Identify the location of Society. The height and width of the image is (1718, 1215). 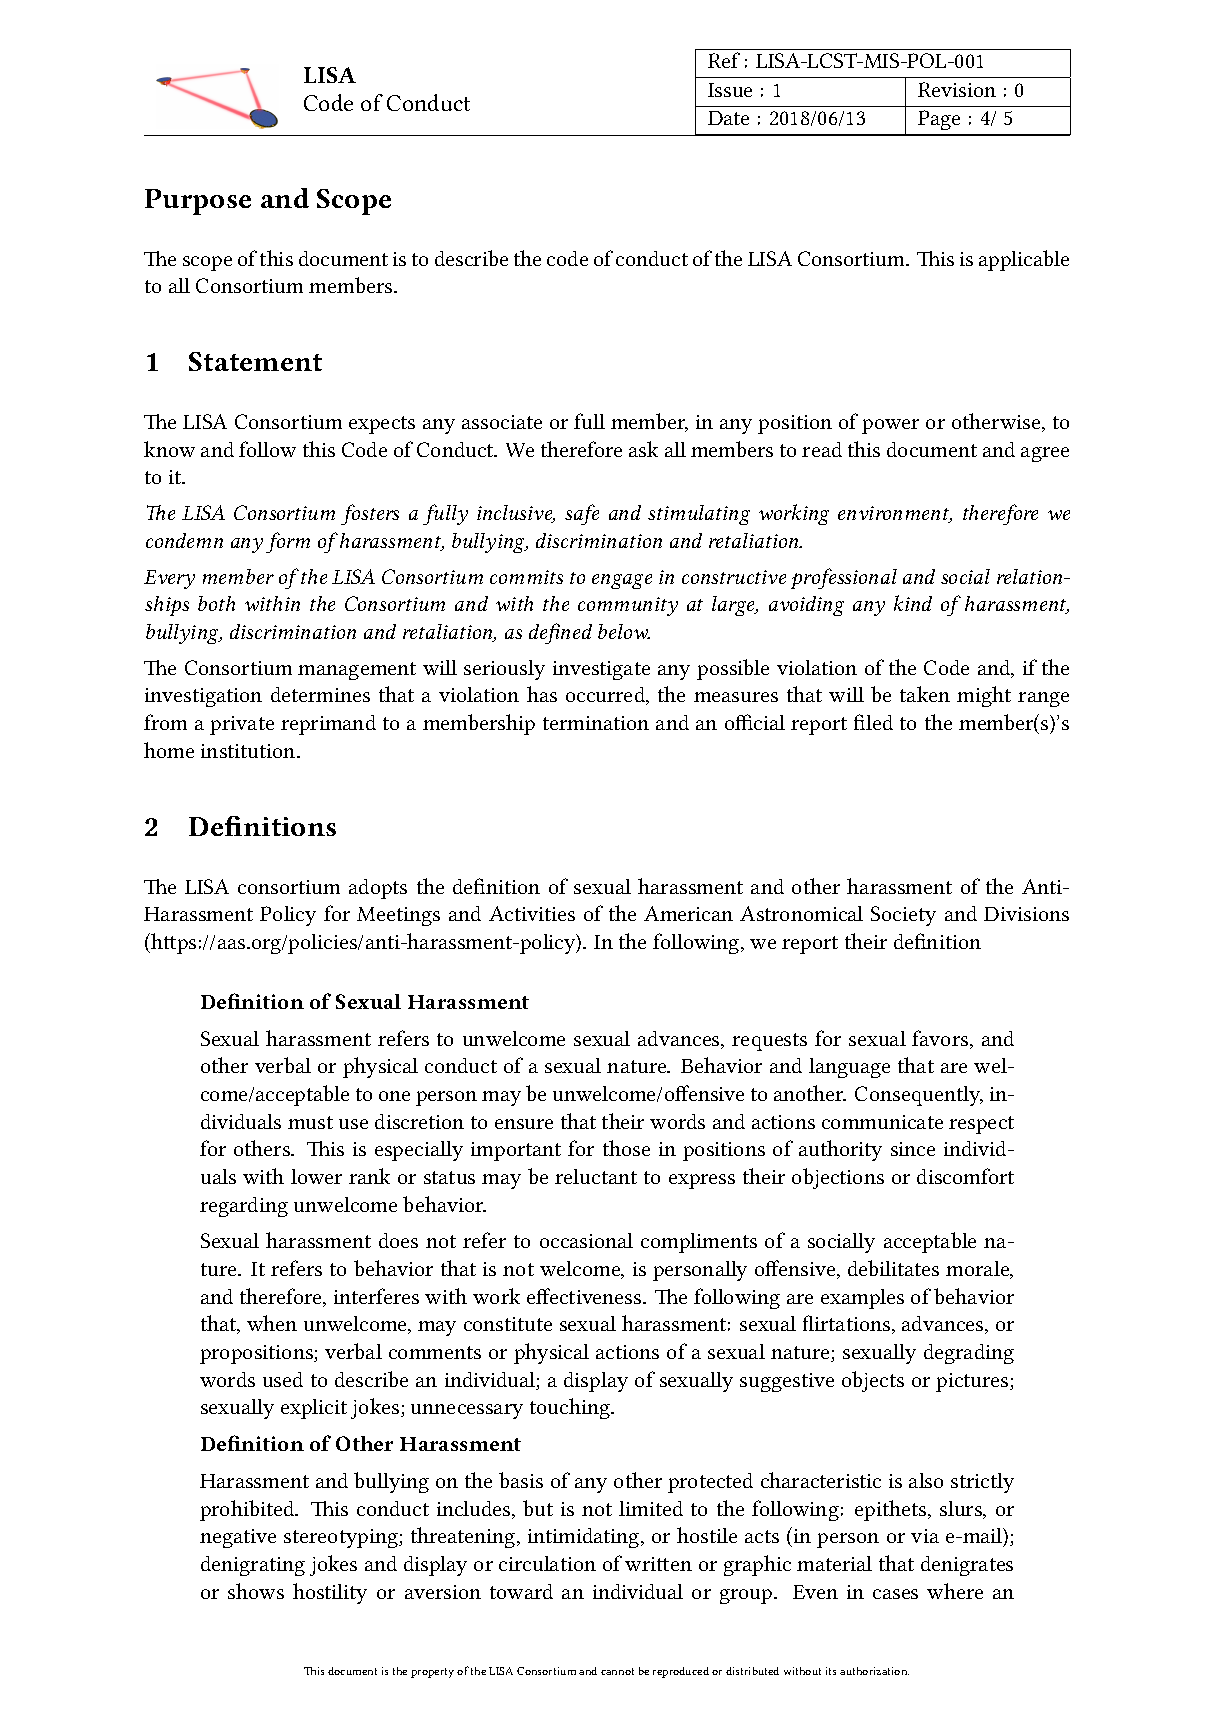
(903, 916).
